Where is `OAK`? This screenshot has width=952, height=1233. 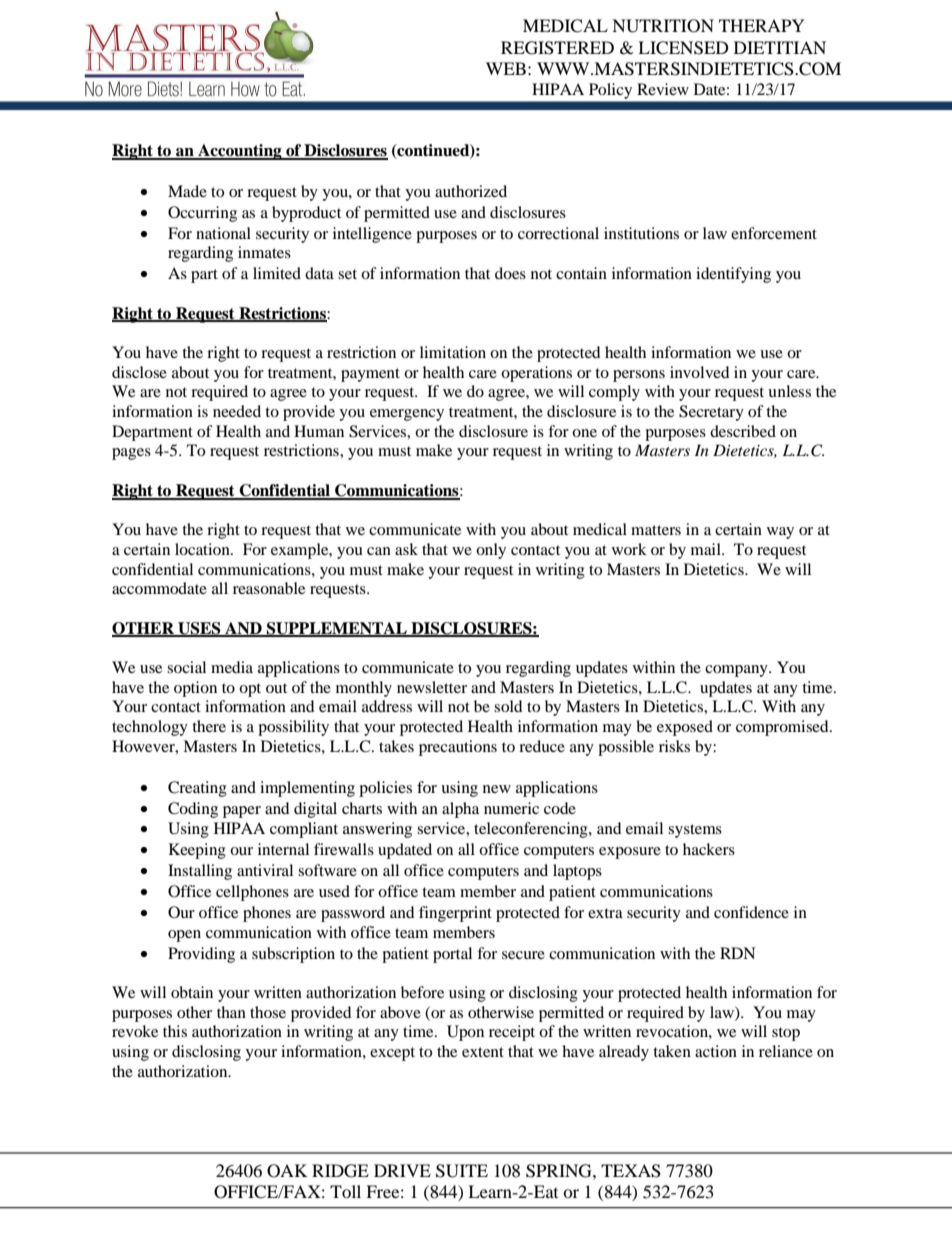 OAK is located at coordinates (287, 1171).
